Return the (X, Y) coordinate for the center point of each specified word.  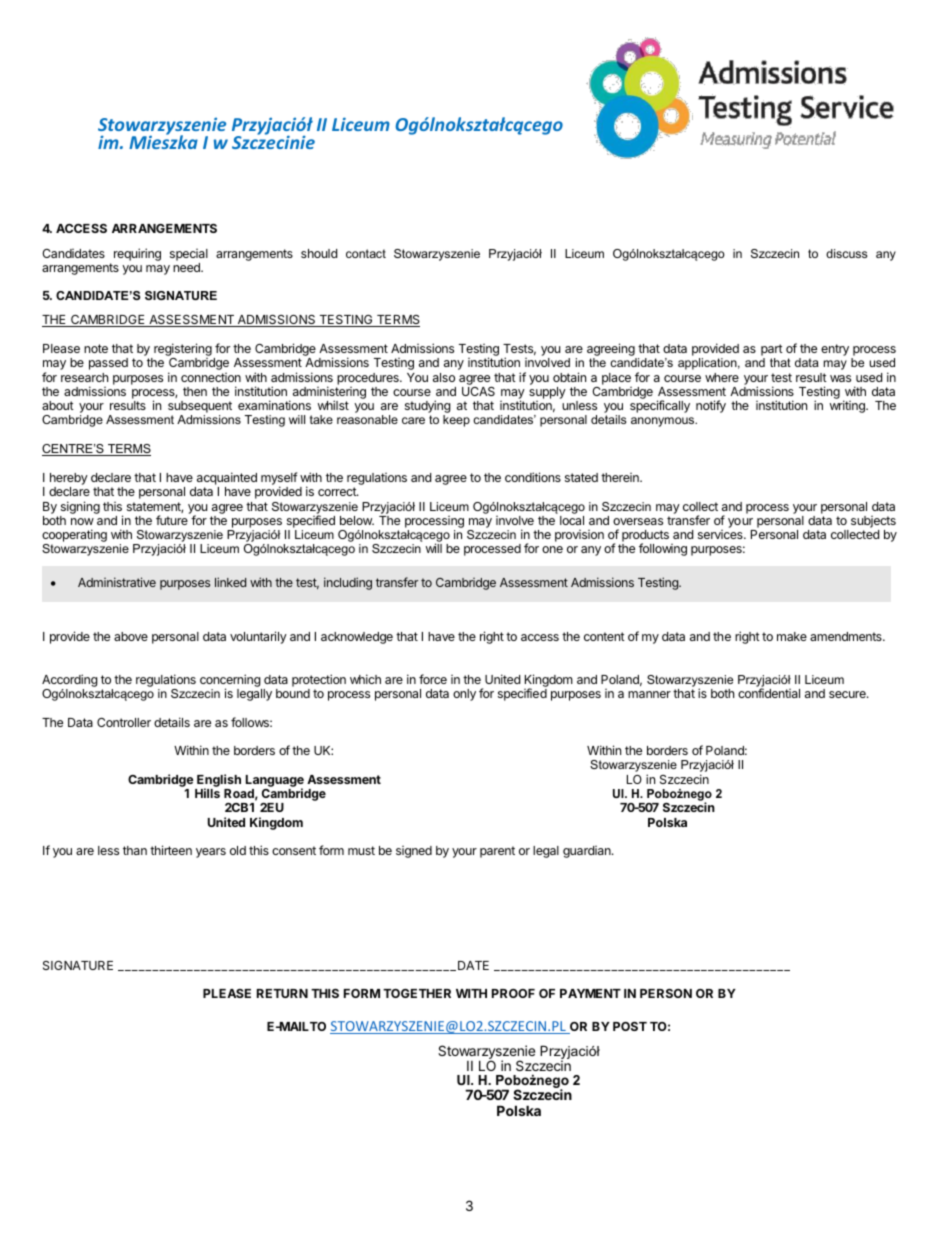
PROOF (513, 993)
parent (497, 852)
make (792, 636)
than (135, 850)
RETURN (282, 993)
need (187, 267)
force (433, 679)
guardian (588, 852)
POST (630, 1026)
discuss (846, 253)
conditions (533, 477)
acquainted (227, 478)
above (131, 636)
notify (711, 406)
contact (366, 253)
